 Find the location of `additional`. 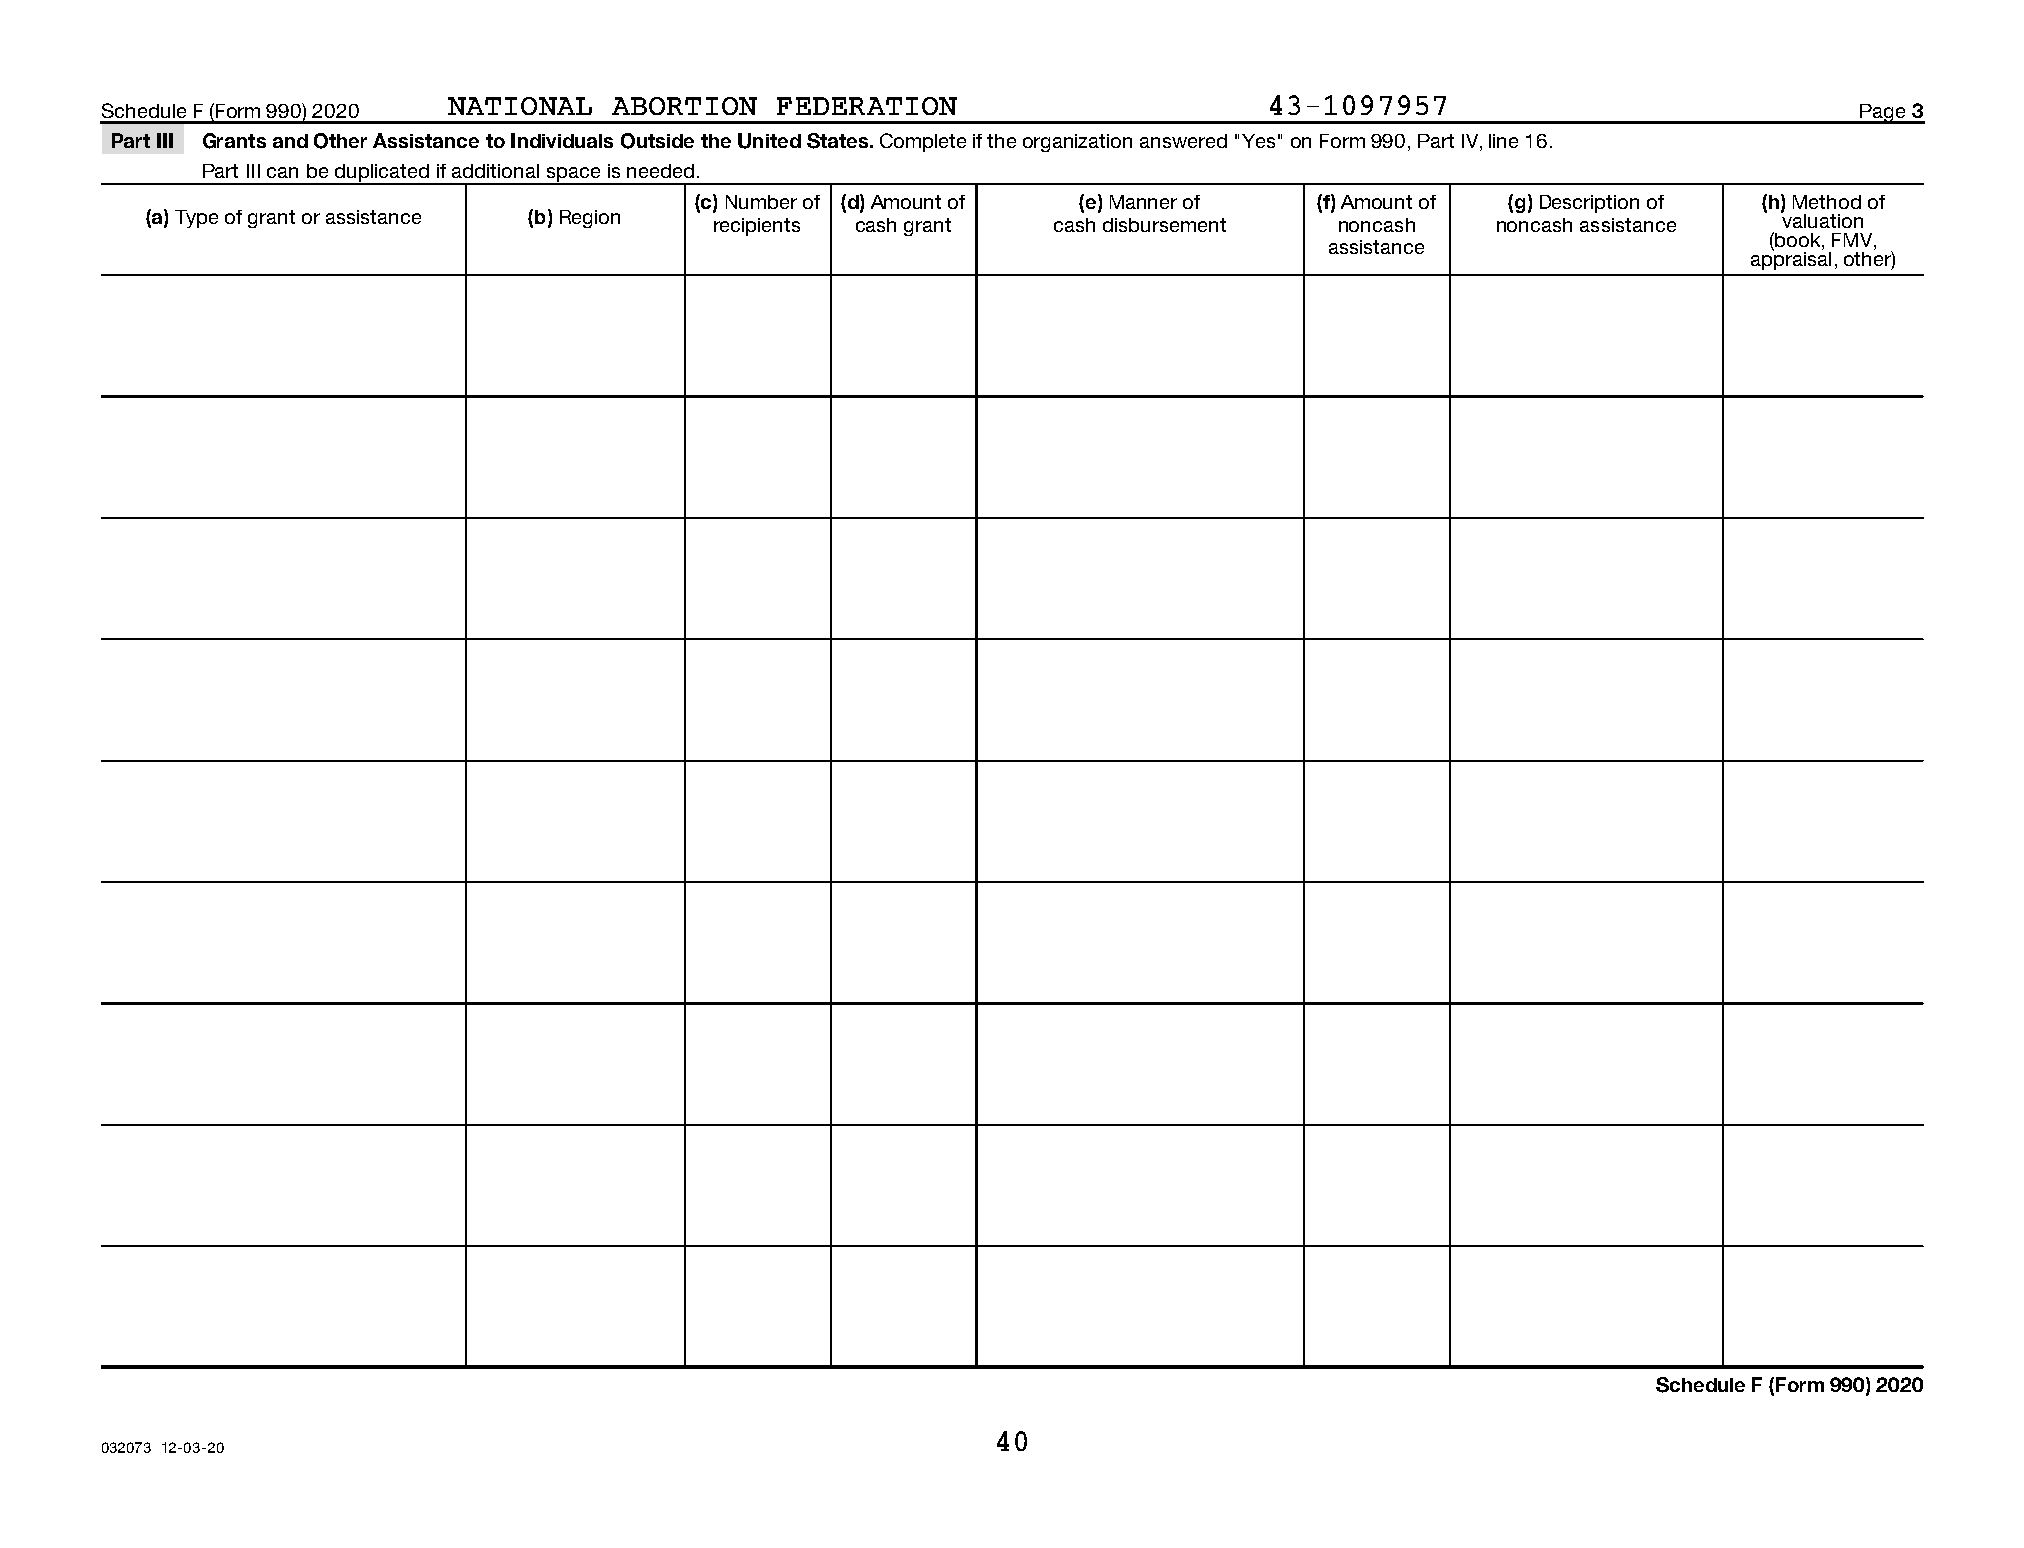

additional is located at coordinates (495, 171).
